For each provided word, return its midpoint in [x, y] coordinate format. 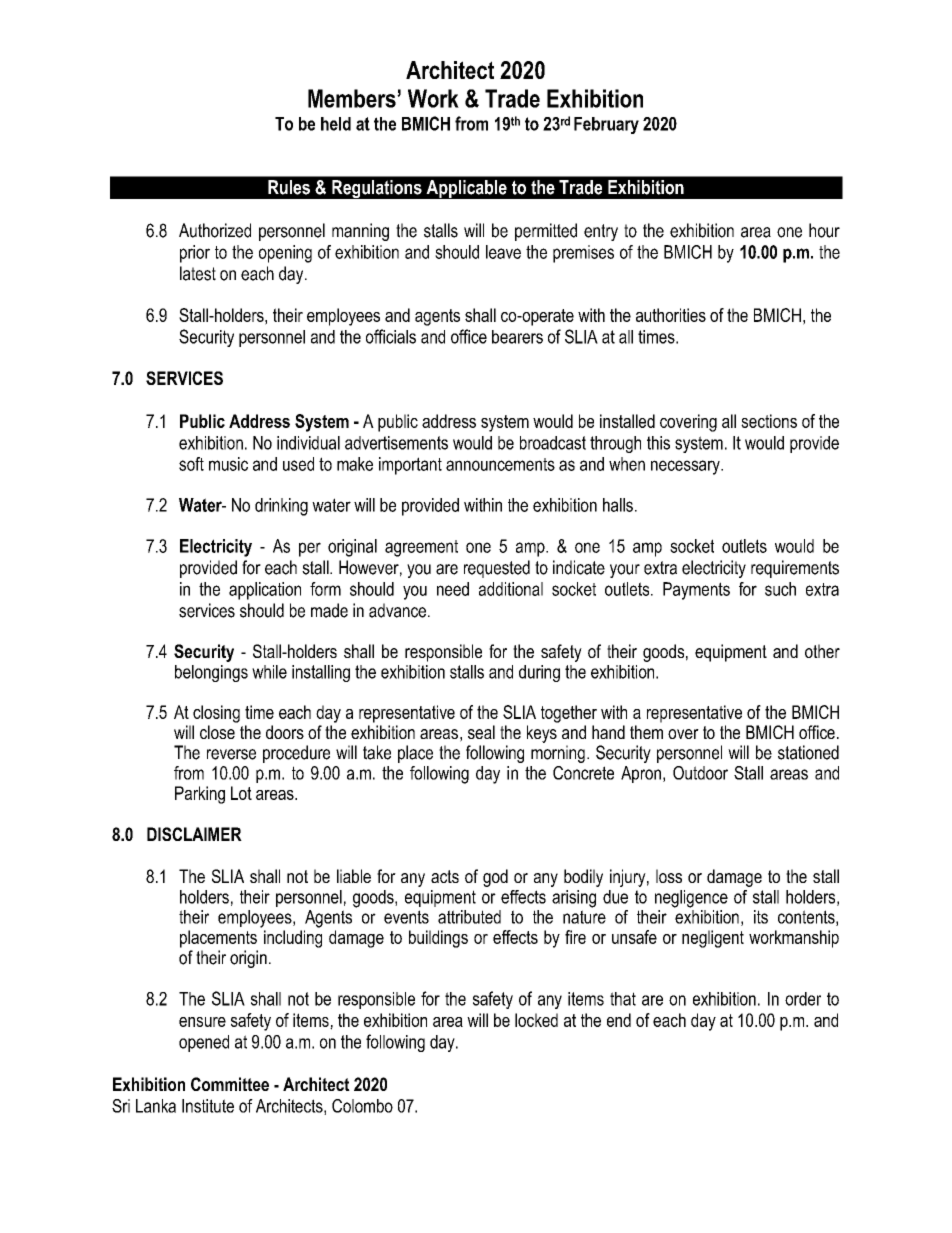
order [803, 999]
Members [353, 98]
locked [536, 1020]
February [606, 125]
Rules [289, 187]
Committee [230, 1084]
